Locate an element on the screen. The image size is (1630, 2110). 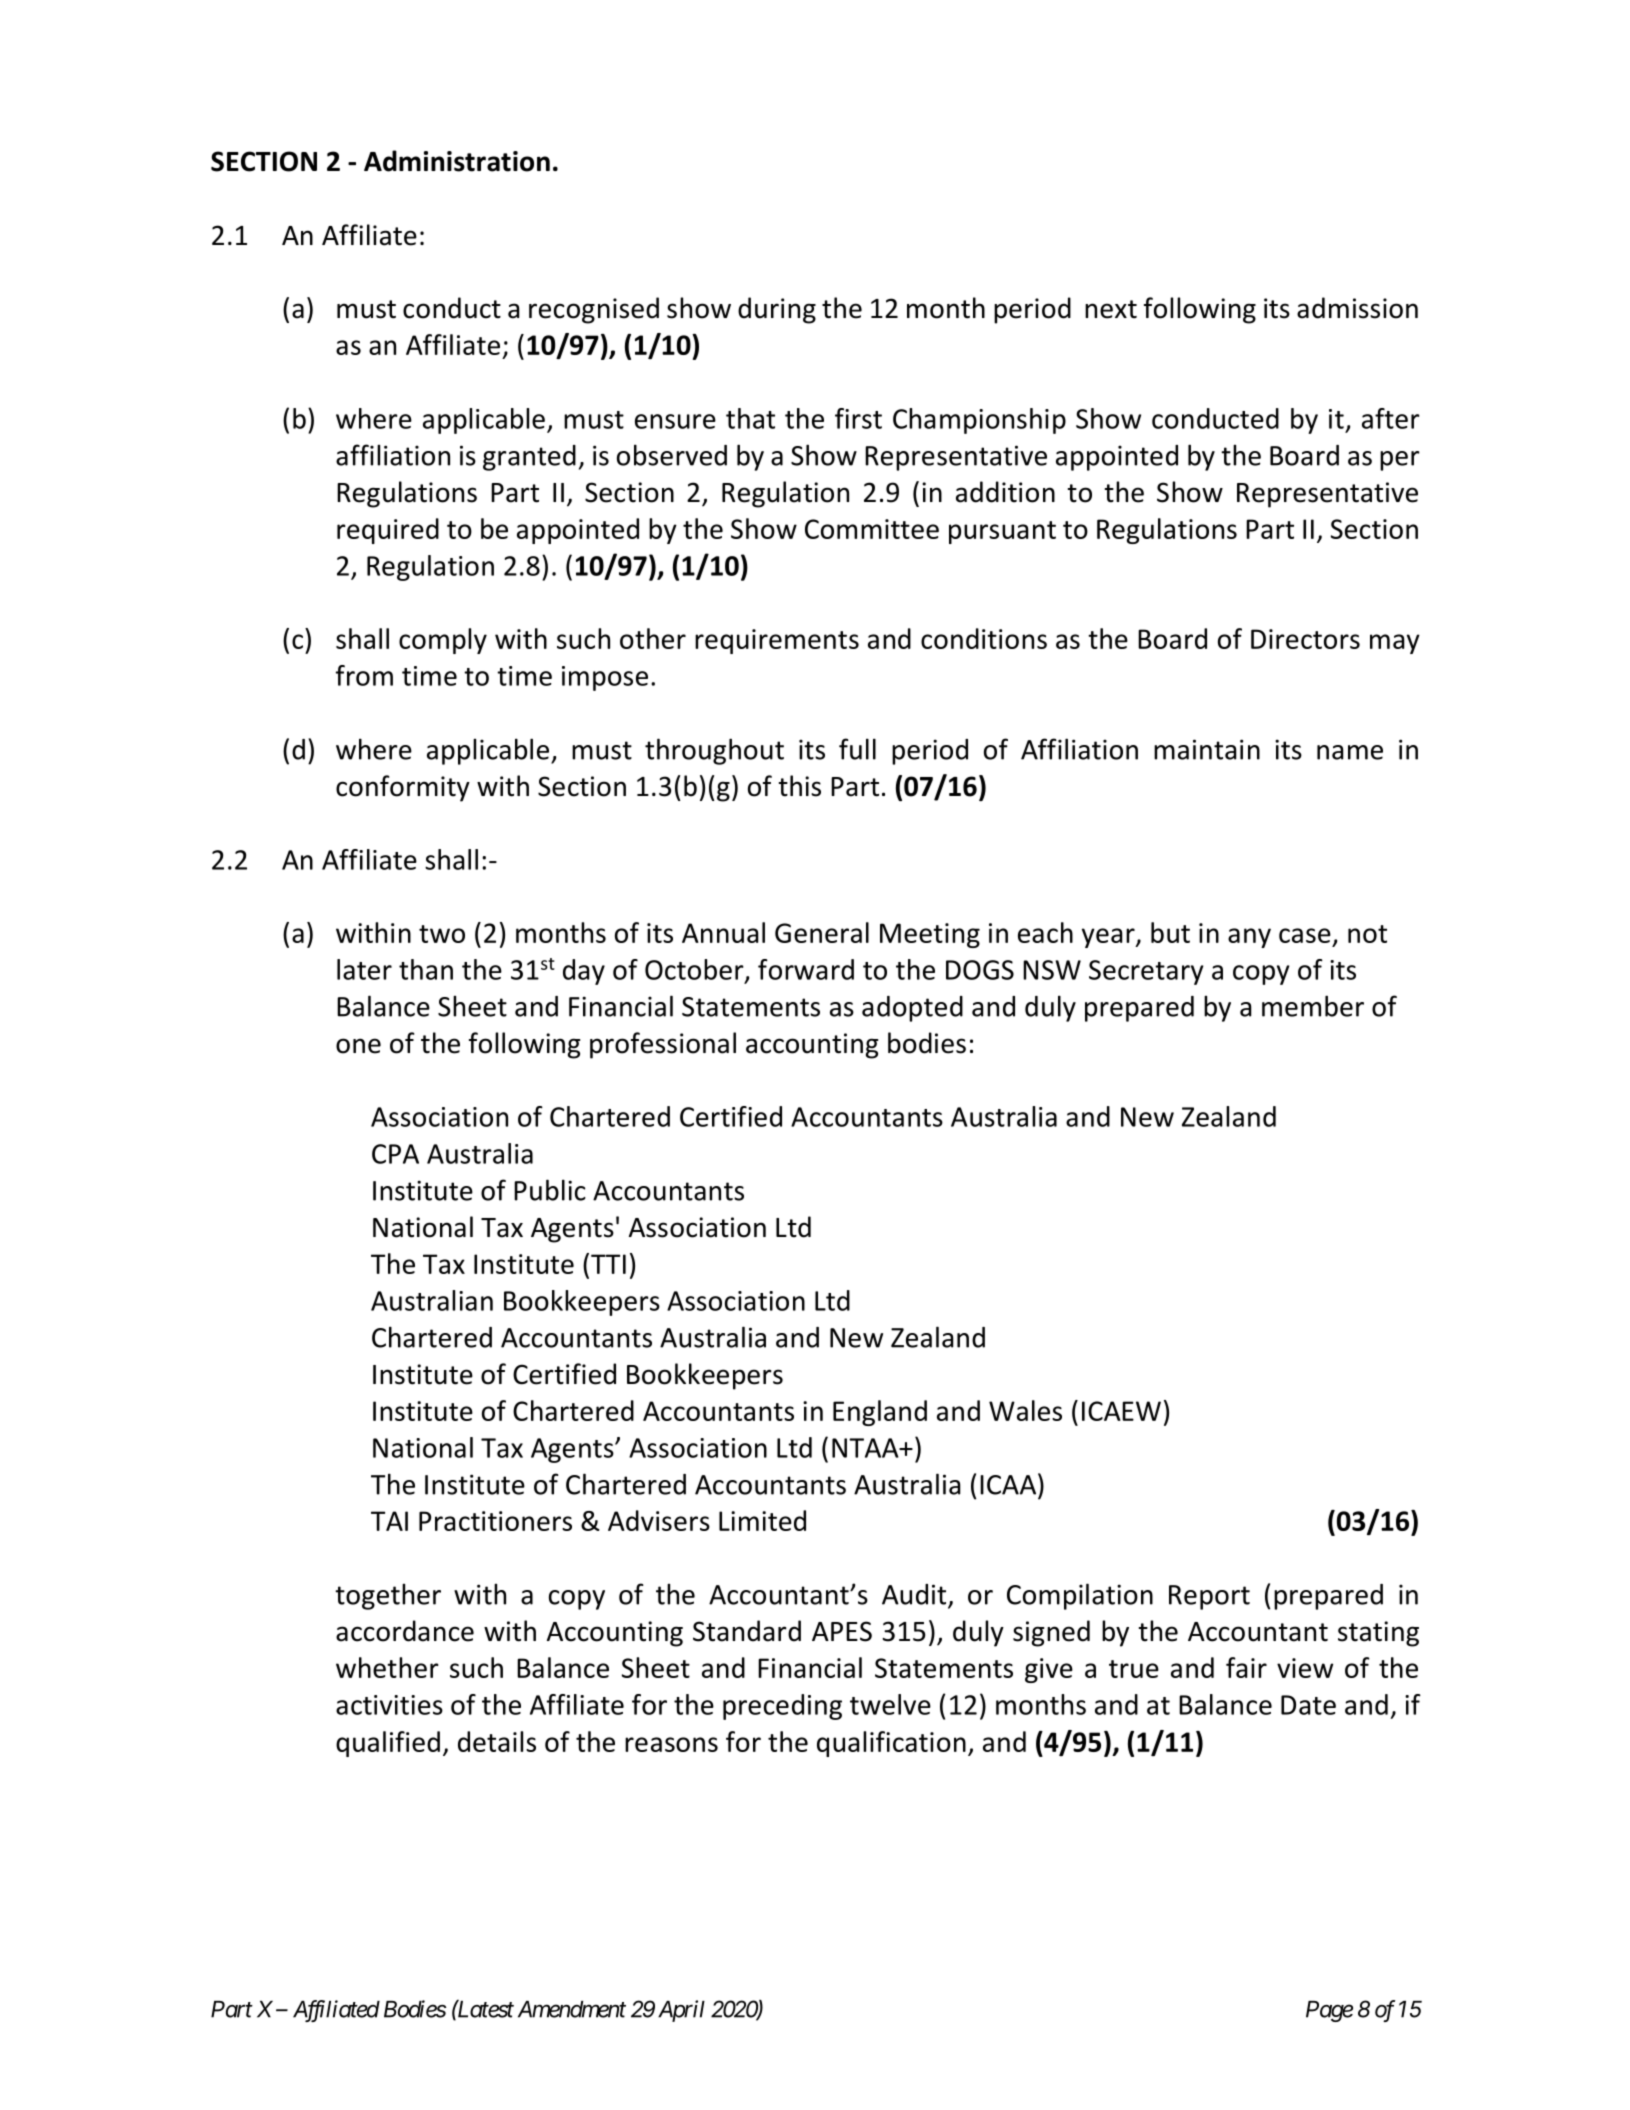
maintain is located at coordinates (1207, 749).
